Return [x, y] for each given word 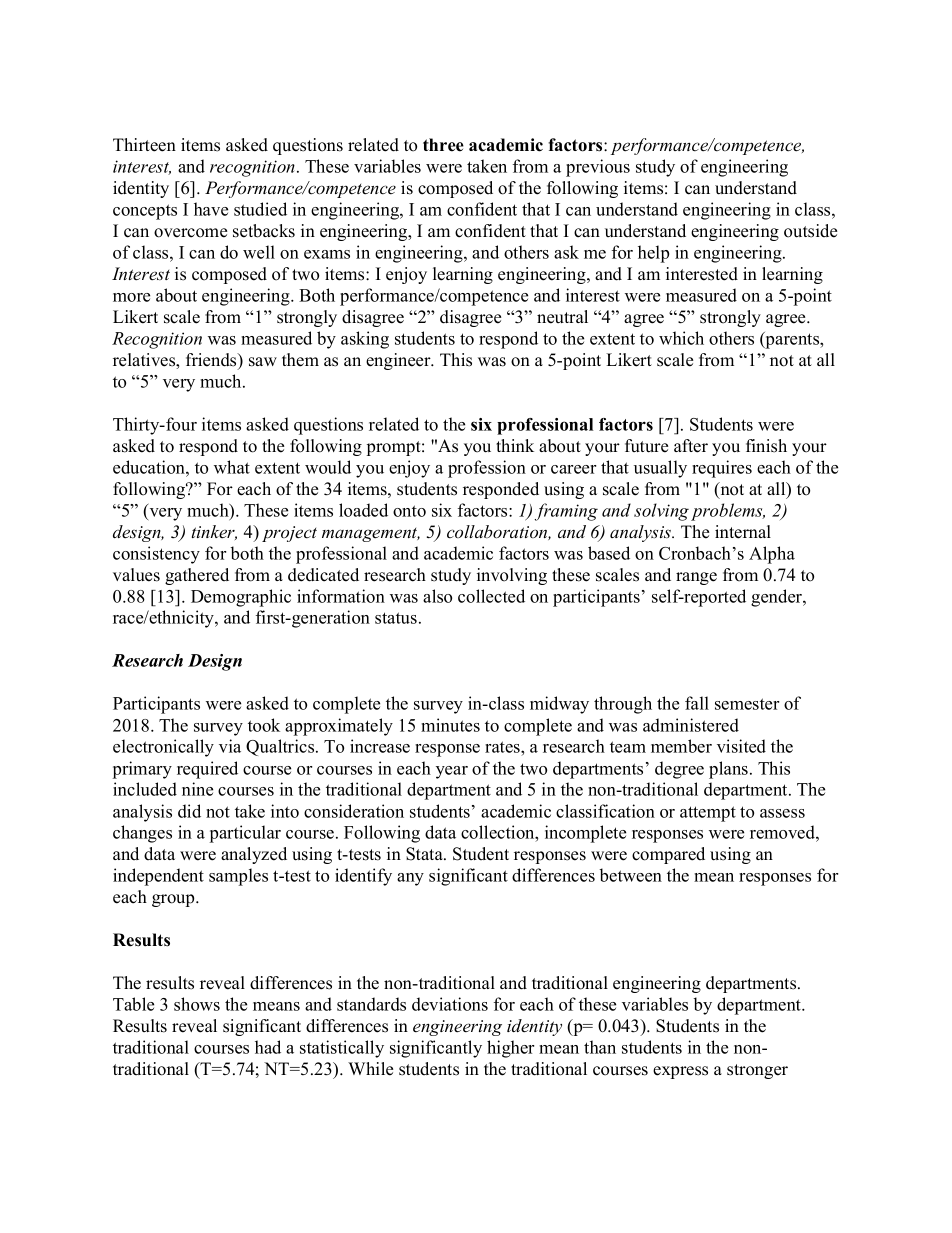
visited [741, 746]
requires [722, 469]
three [443, 145]
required [207, 770]
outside [810, 231]
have [211, 209]
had [268, 1047]
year [452, 772]
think [515, 445]
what [232, 467]
